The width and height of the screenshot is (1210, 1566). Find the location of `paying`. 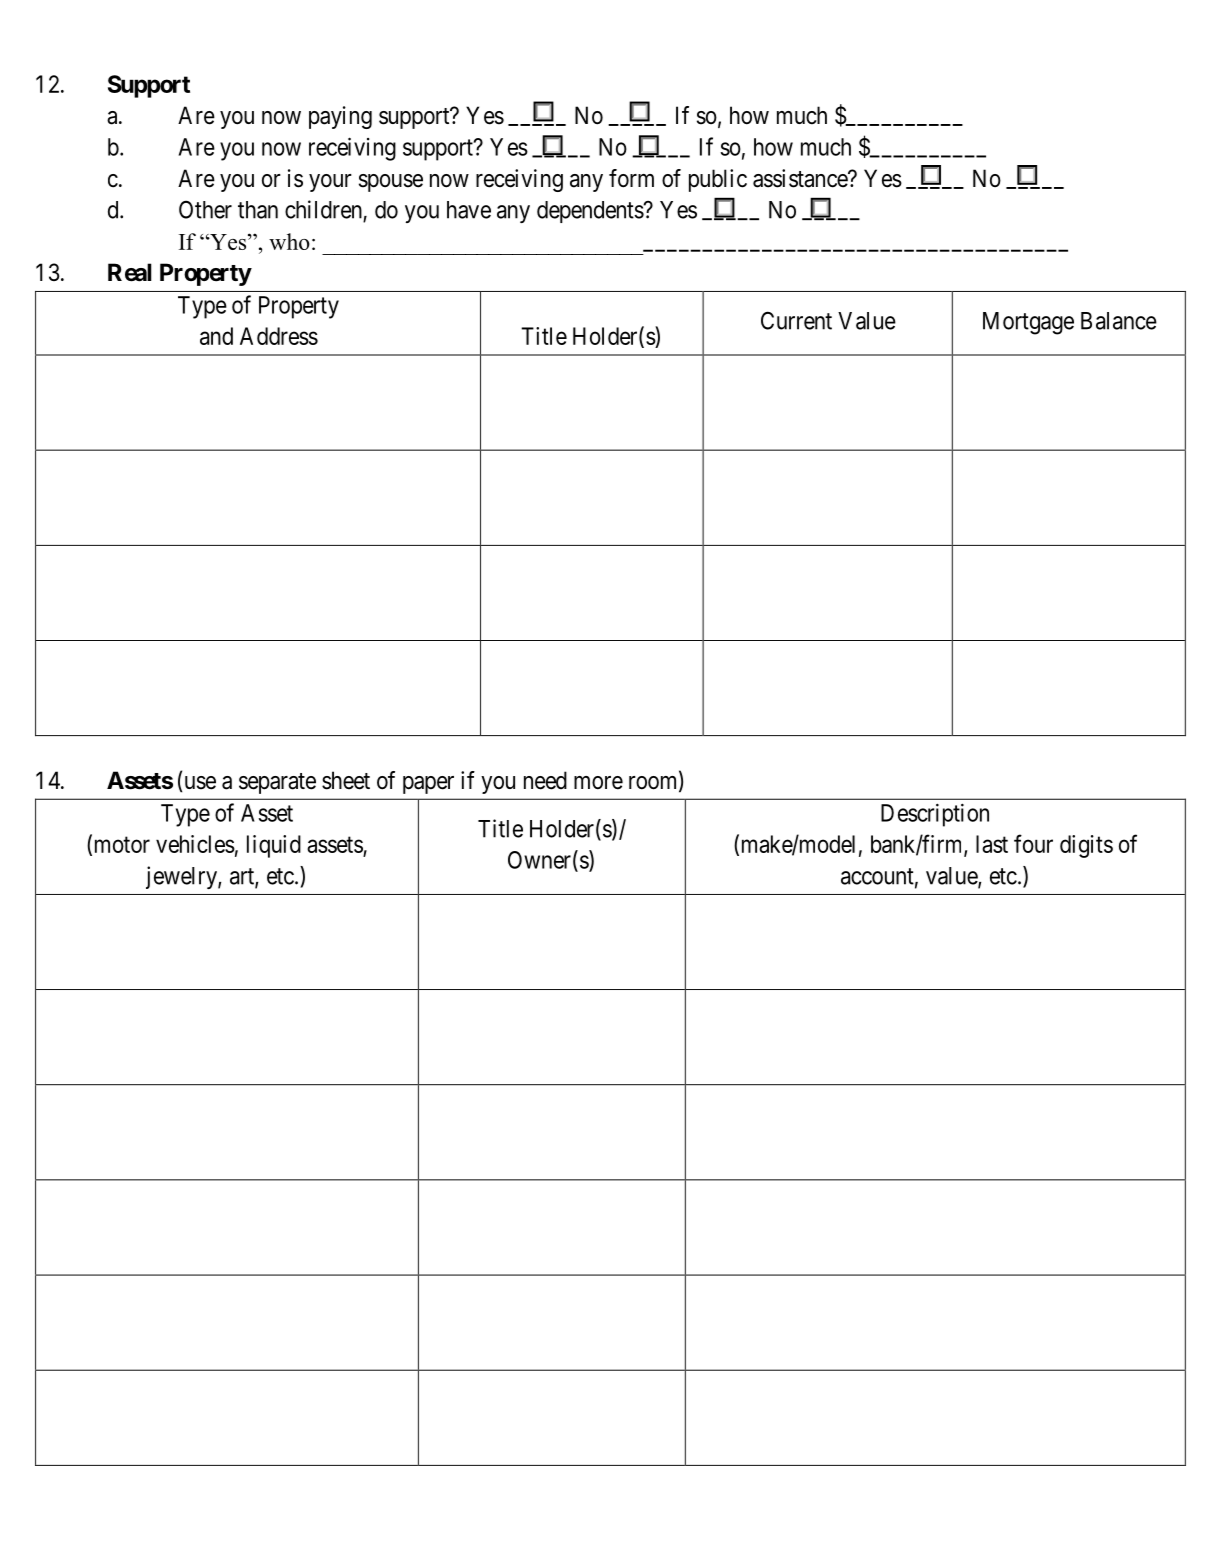

paying is located at coordinates (340, 117).
